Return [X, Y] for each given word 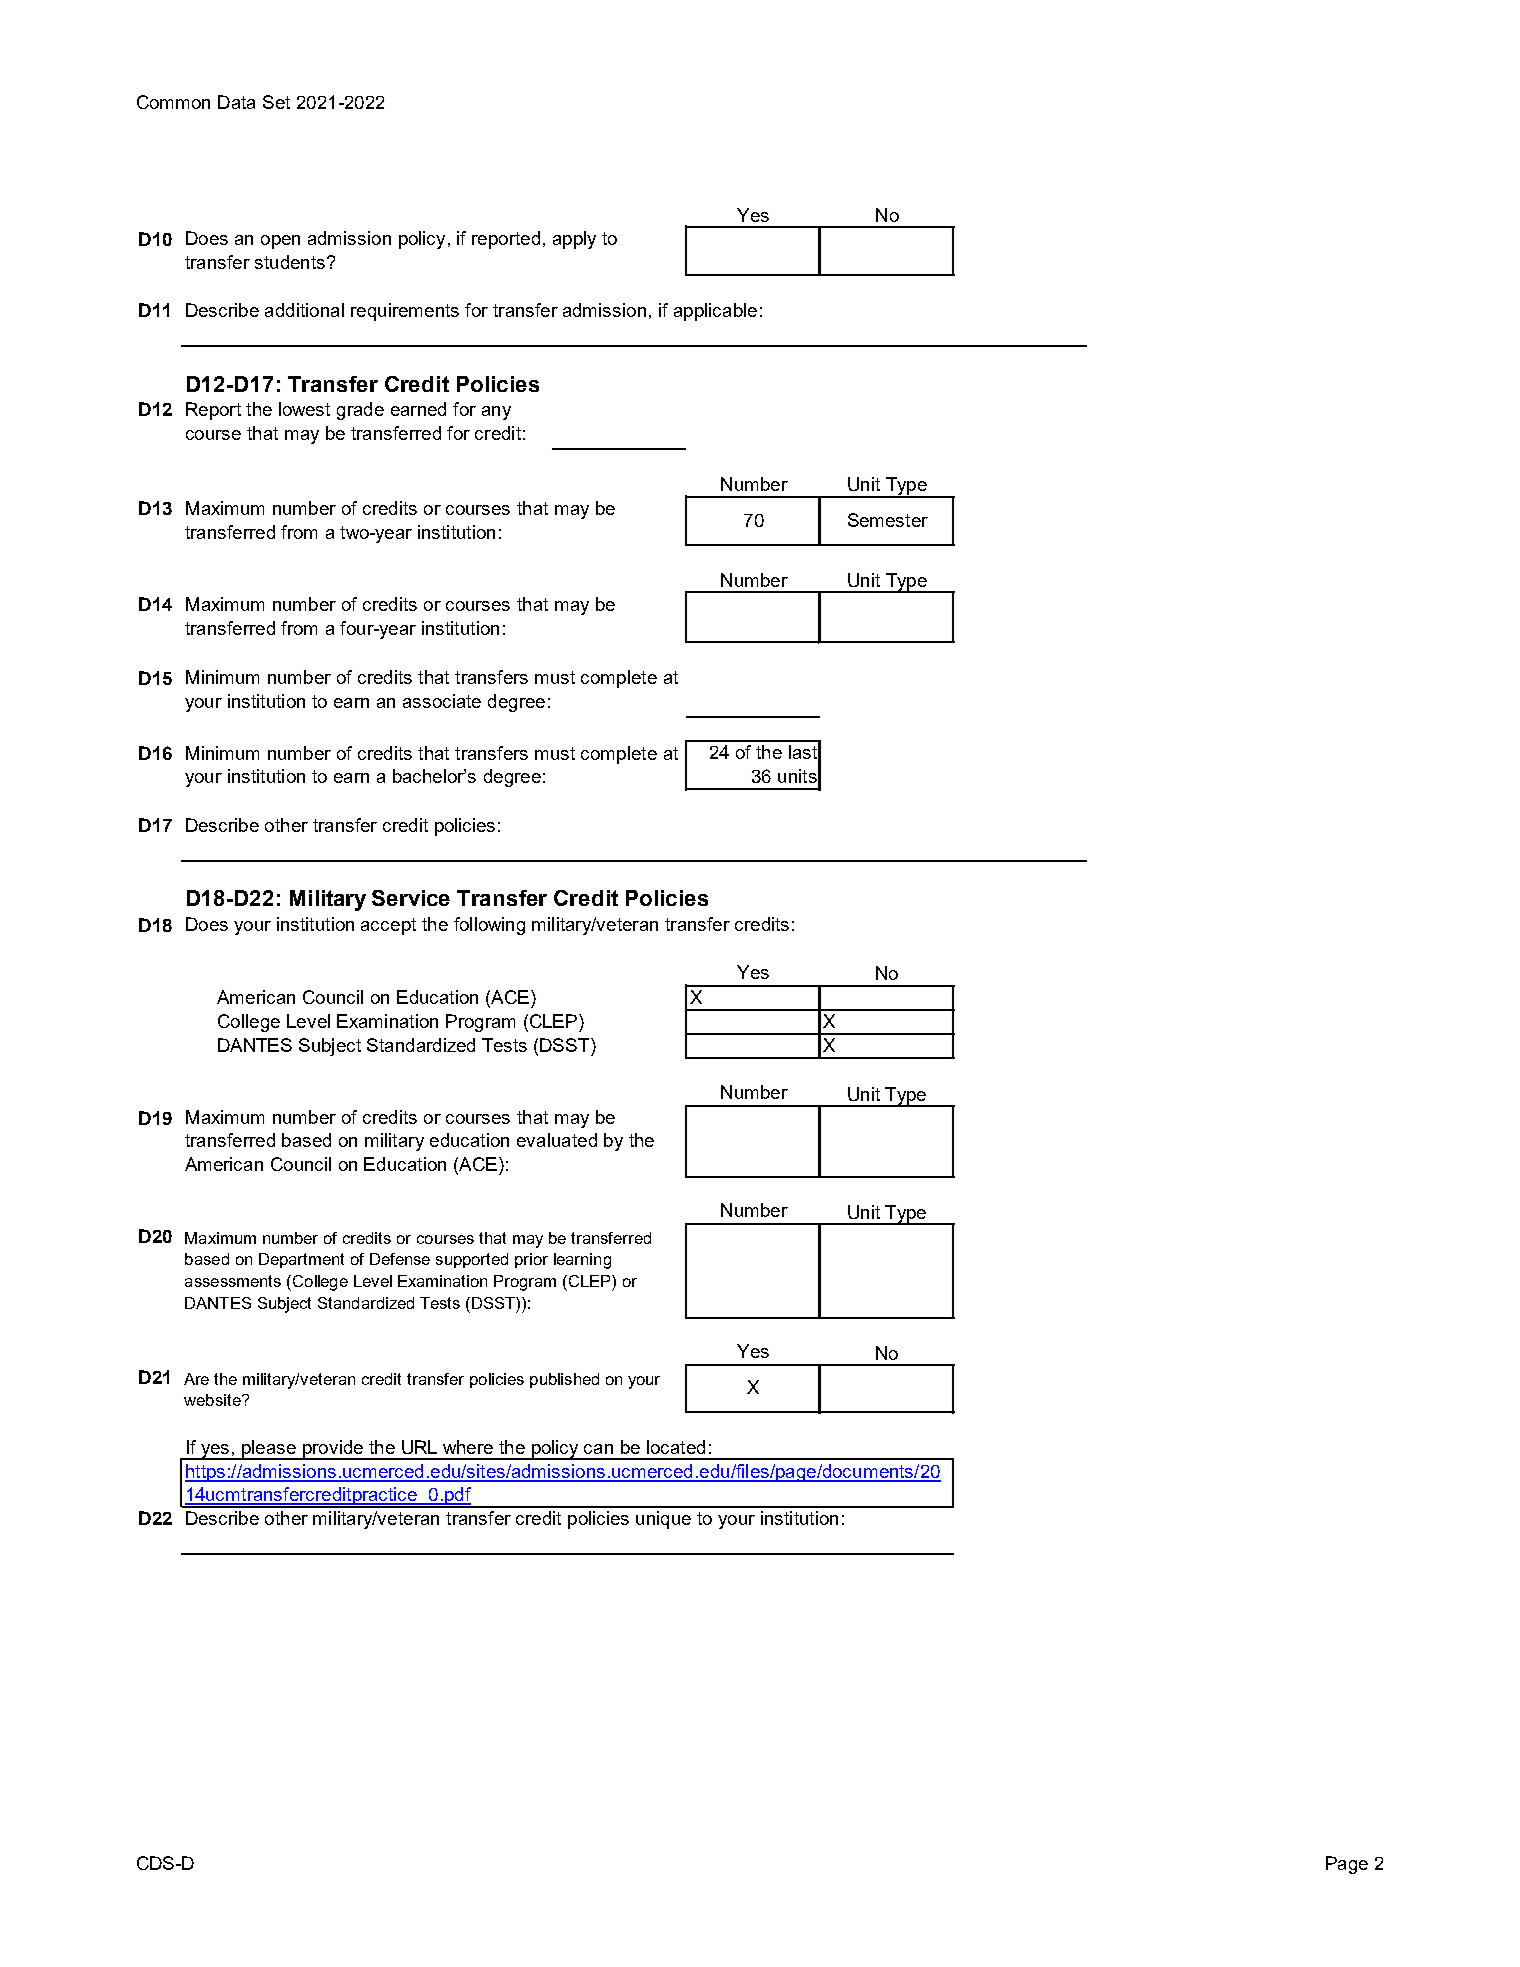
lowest [304, 409]
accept [388, 926]
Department [301, 1260]
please [269, 1450]
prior [531, 1260]
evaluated [557, 1140]
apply [574, 240]
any [496, 413]
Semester [888, 520]
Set [276, 102]
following [489, 926]
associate [442, 701]
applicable [715, 312]
